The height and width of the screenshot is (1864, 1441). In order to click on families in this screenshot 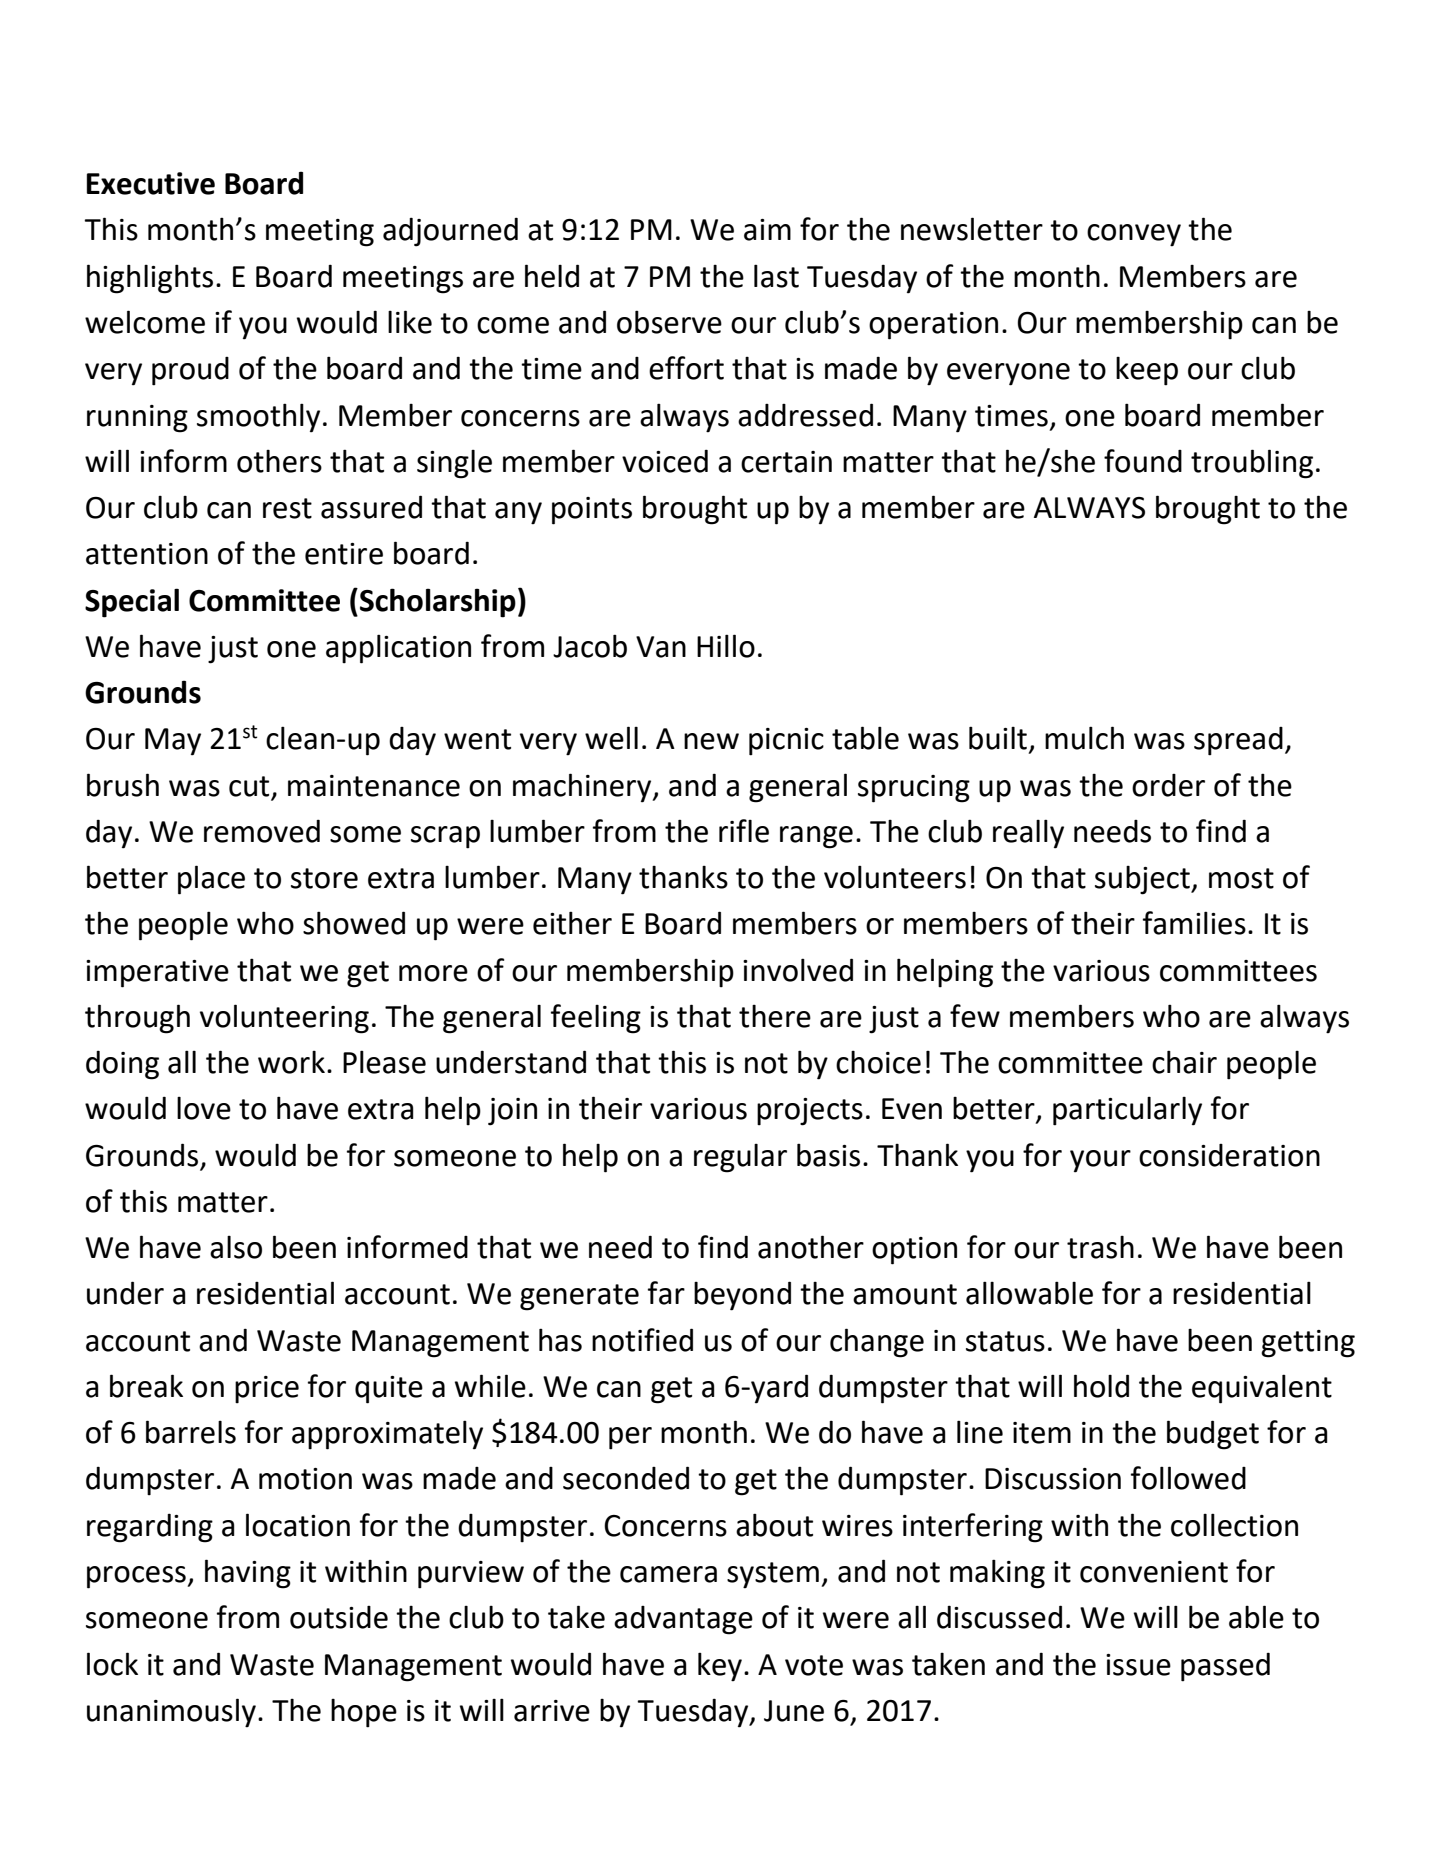, I will do `click(1194, 923)`.
